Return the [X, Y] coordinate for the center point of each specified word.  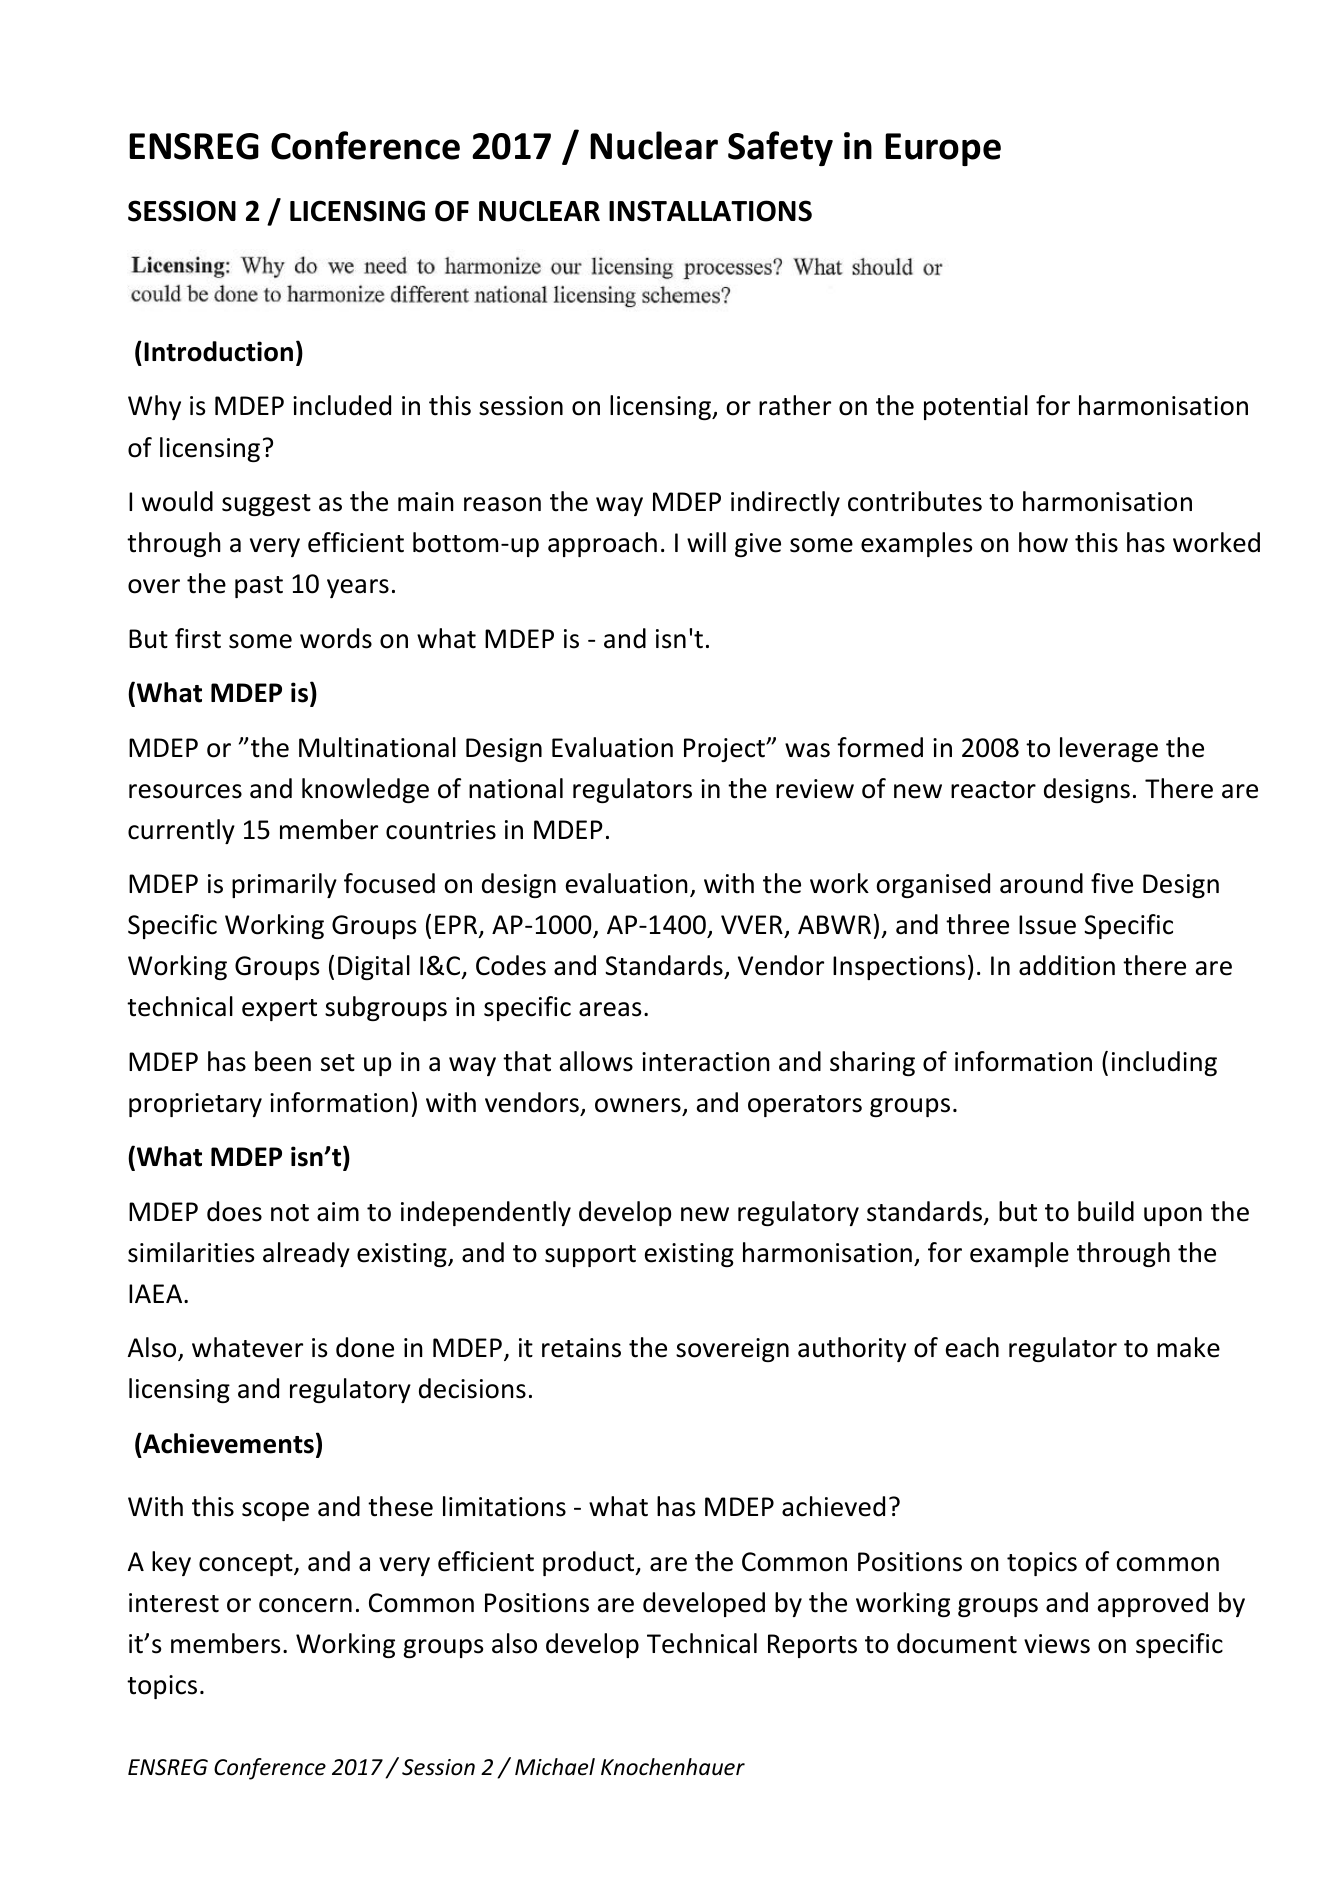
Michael [555, 1767]
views [1057, 1644]
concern [305, 1605]
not [290, 1213]
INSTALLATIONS [710, 211]
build [1106, 1211]
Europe [943, 149]
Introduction [218, 351]
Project [726, 750]
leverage [1109, 749]
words [336, 638]
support [590, 1256]
